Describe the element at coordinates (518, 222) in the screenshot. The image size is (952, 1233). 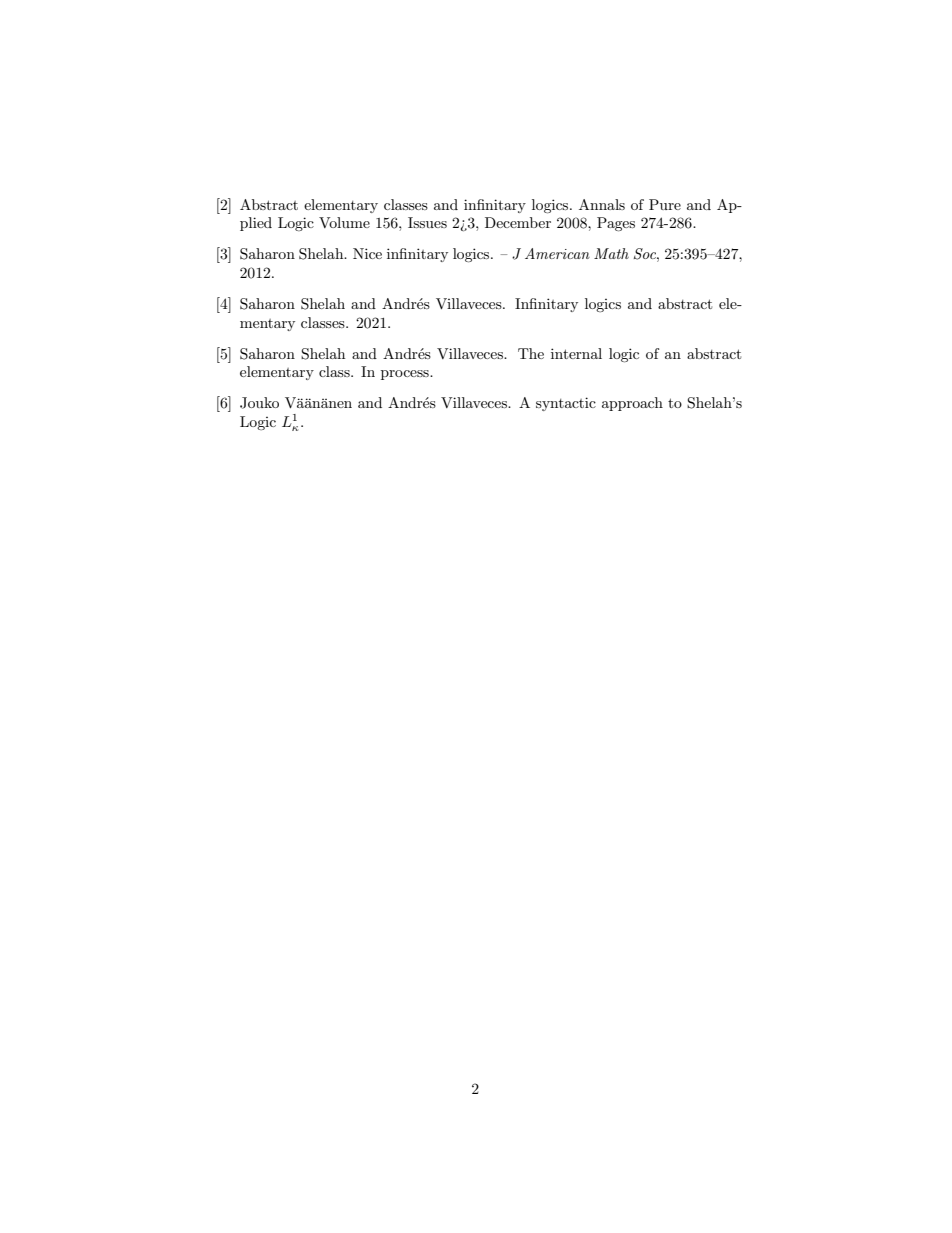
I see `December` at that location.
